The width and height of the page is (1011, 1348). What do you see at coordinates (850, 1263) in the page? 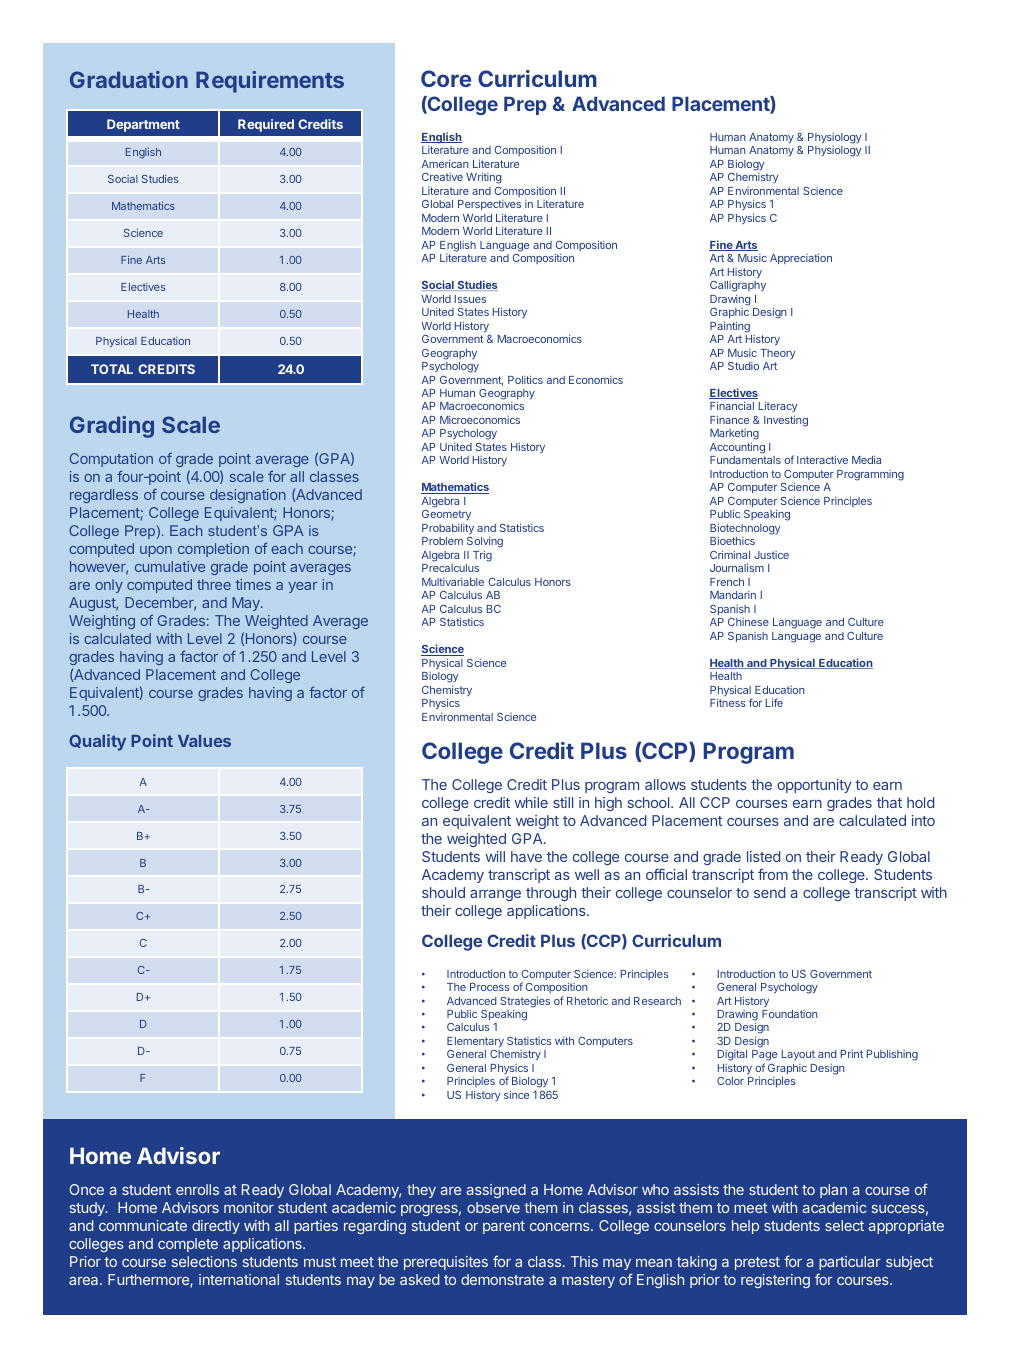
I see `particular` at bounding box center [850, 1263].
